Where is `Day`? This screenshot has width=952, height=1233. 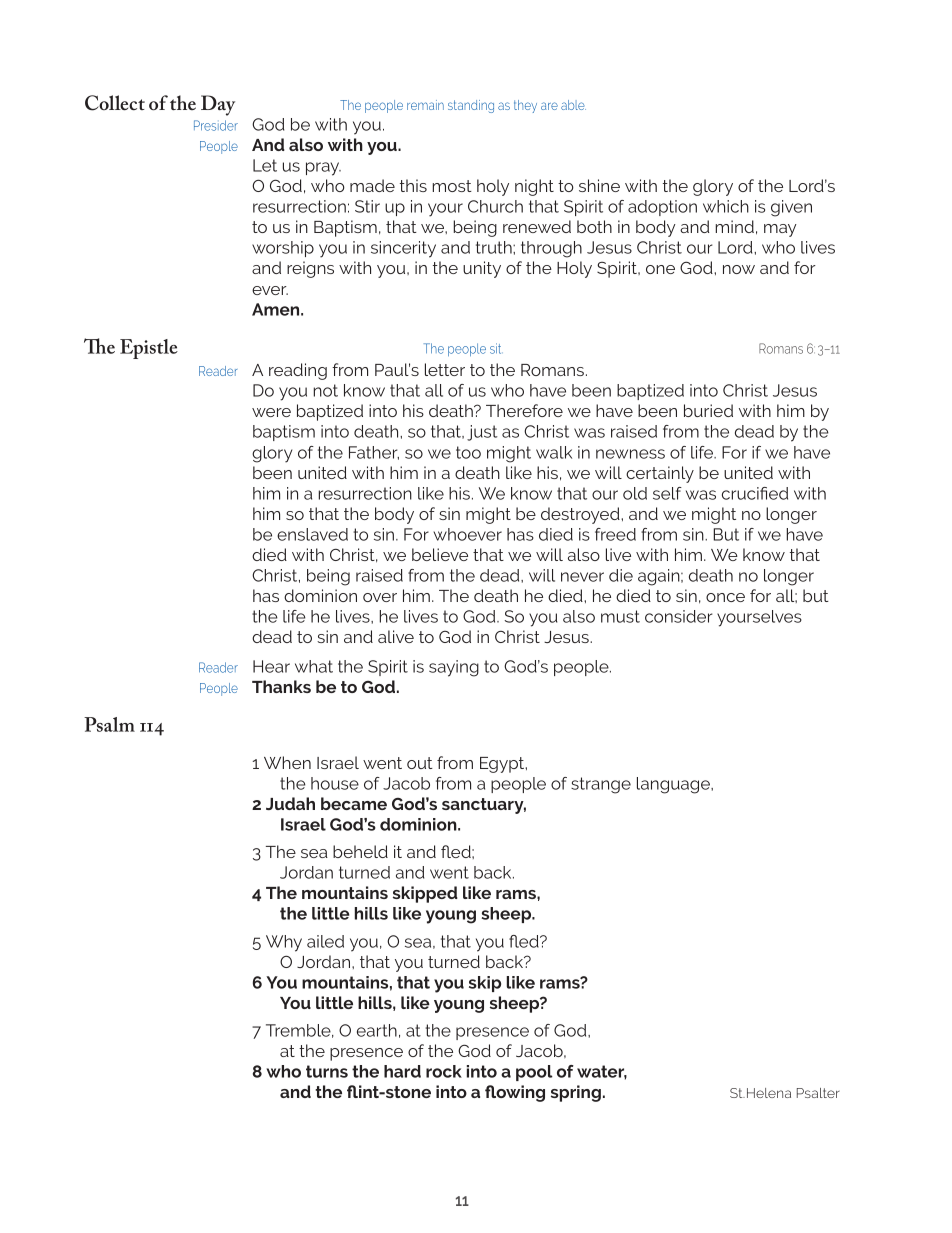 Day is located at coordinates (218, 105).
